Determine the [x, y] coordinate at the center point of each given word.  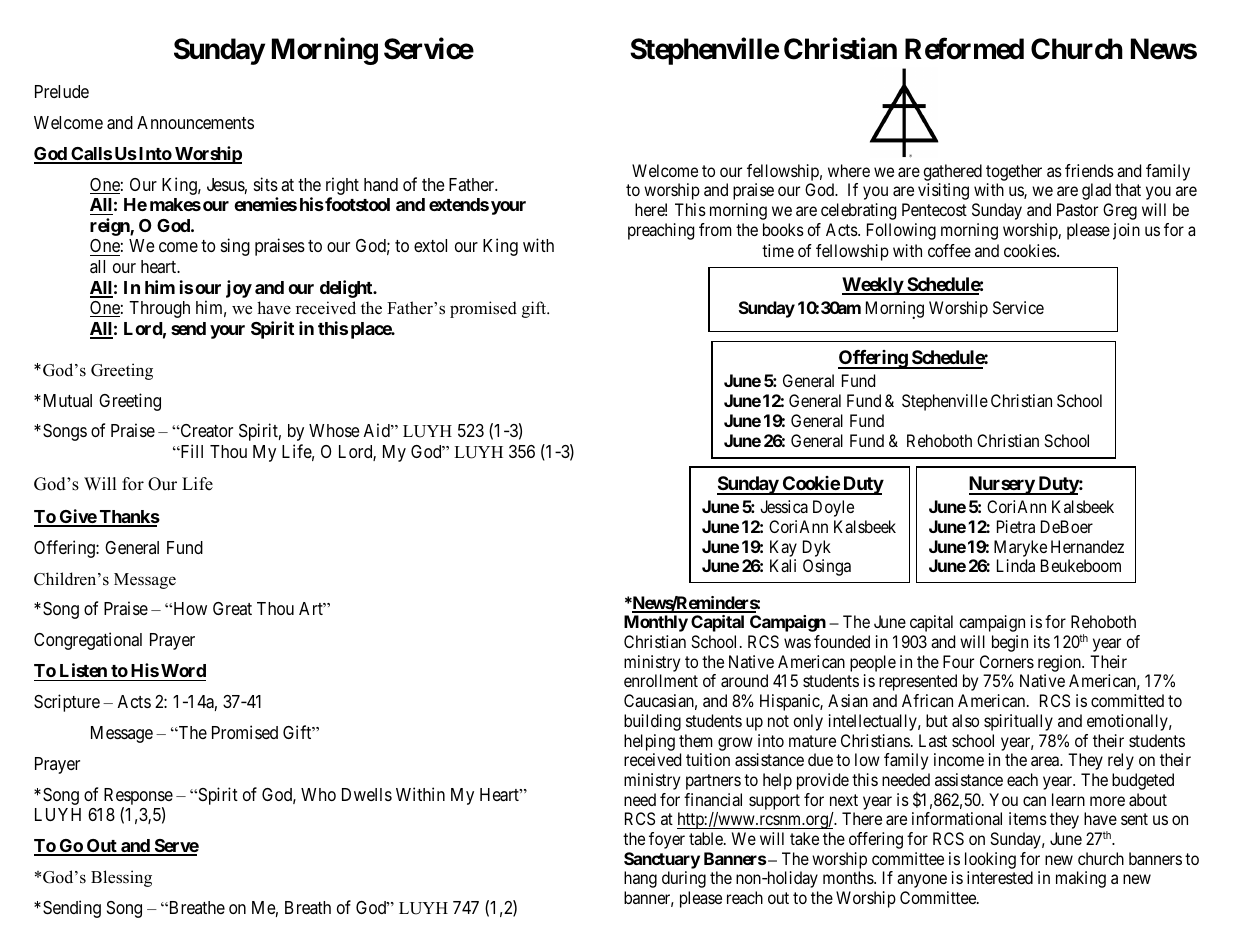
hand [381, 184]
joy [239, 289]
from [715, 229]
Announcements [195, 122]
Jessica [784, 506]
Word [183, 670]
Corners [1007, 661]
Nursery [1002, 485]
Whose [334, 430]
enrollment [661, 680]
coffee [949, 250]
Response [138, 796]
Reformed [964, 49]
